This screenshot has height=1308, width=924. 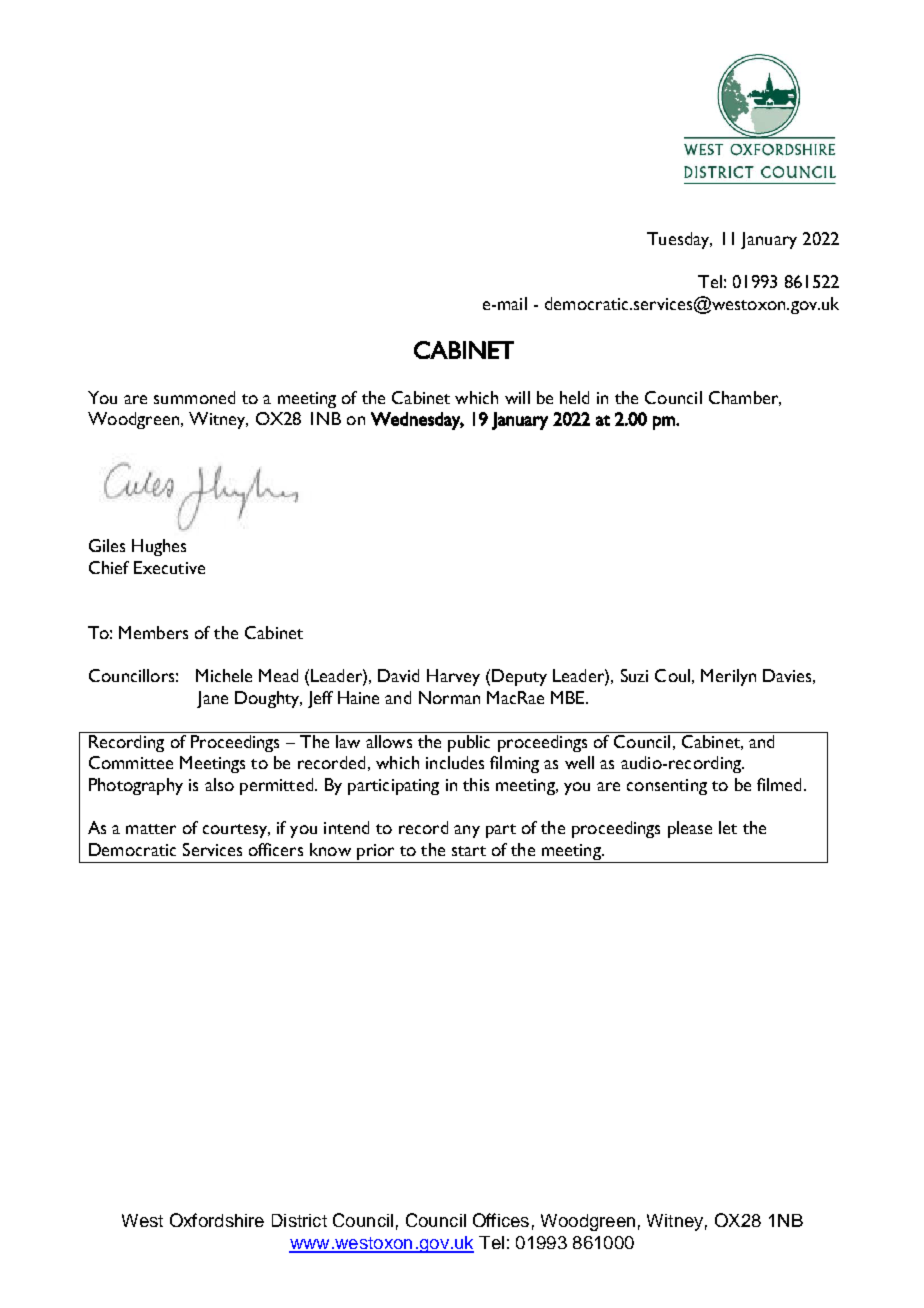 I want to click on will, so click(x=517, y=397).
